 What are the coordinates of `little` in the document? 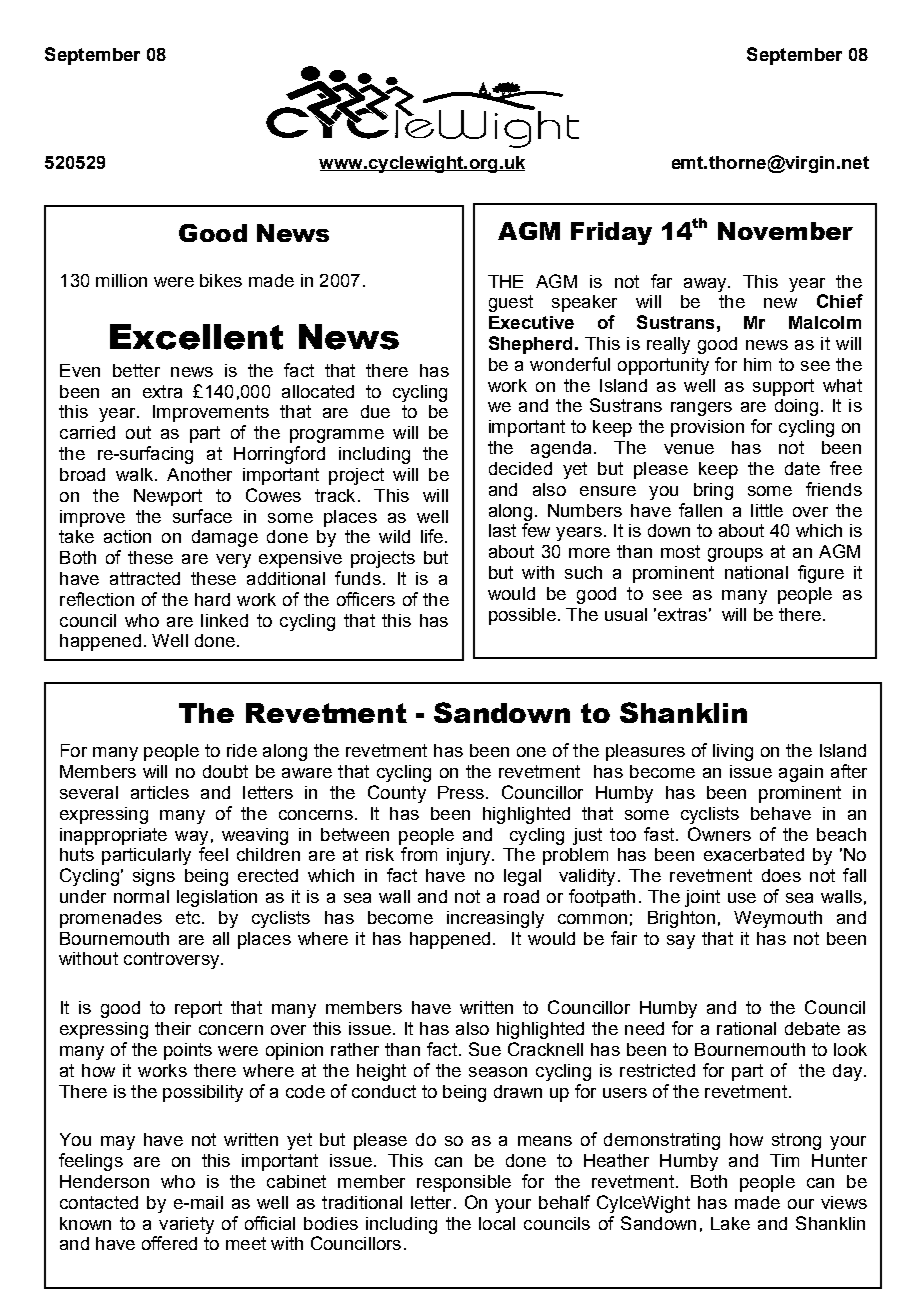 It's located at (767, 510).
